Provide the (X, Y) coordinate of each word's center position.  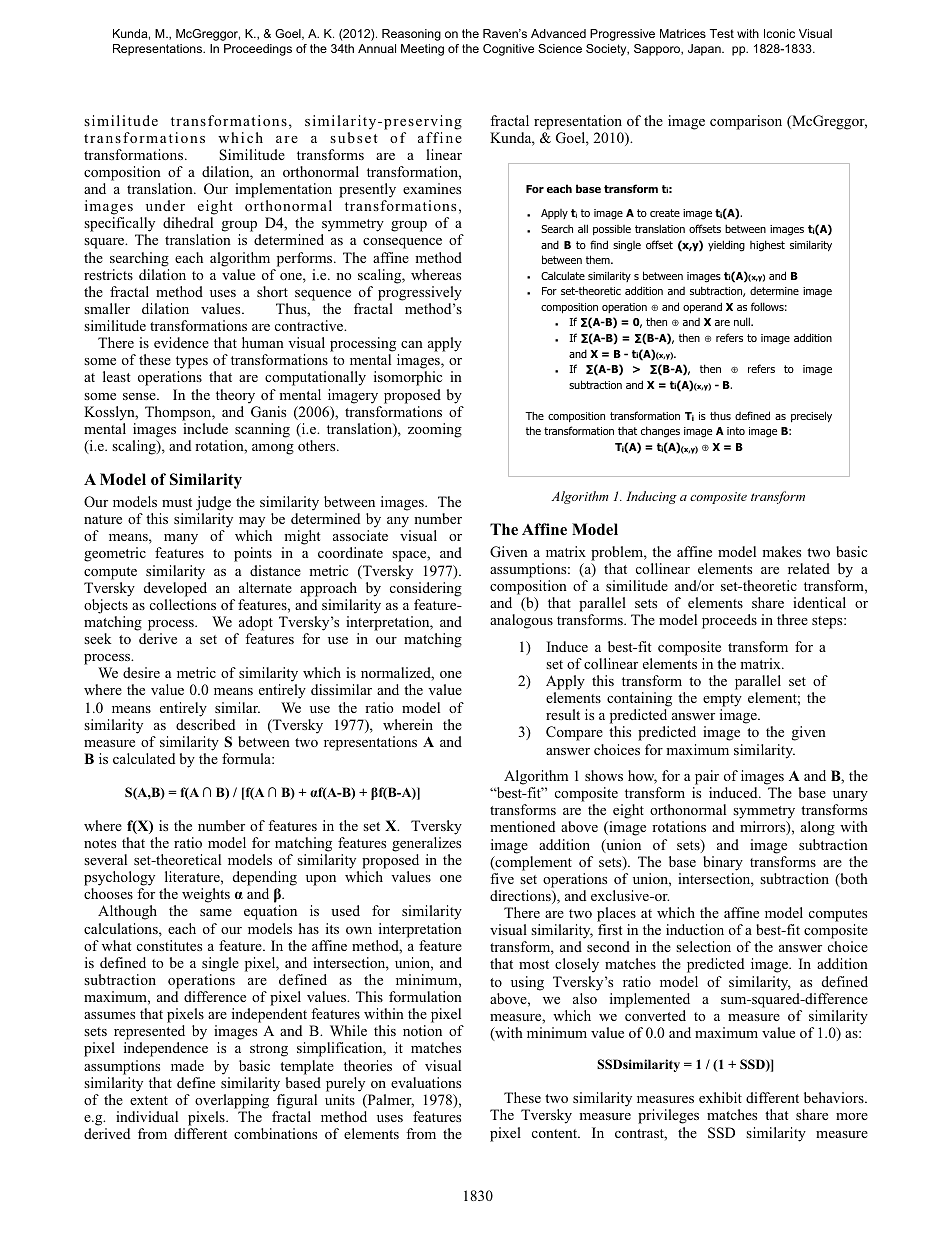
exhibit (720, 1097)
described (205, 724)
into (736, 431)
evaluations (426, 1082)
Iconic (779, 33)
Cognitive (508, 50)
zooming (435, 430)
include (205, 428)
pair (707, 777)
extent (149, 1100)
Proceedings (258, 50)
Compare (574, 733)
